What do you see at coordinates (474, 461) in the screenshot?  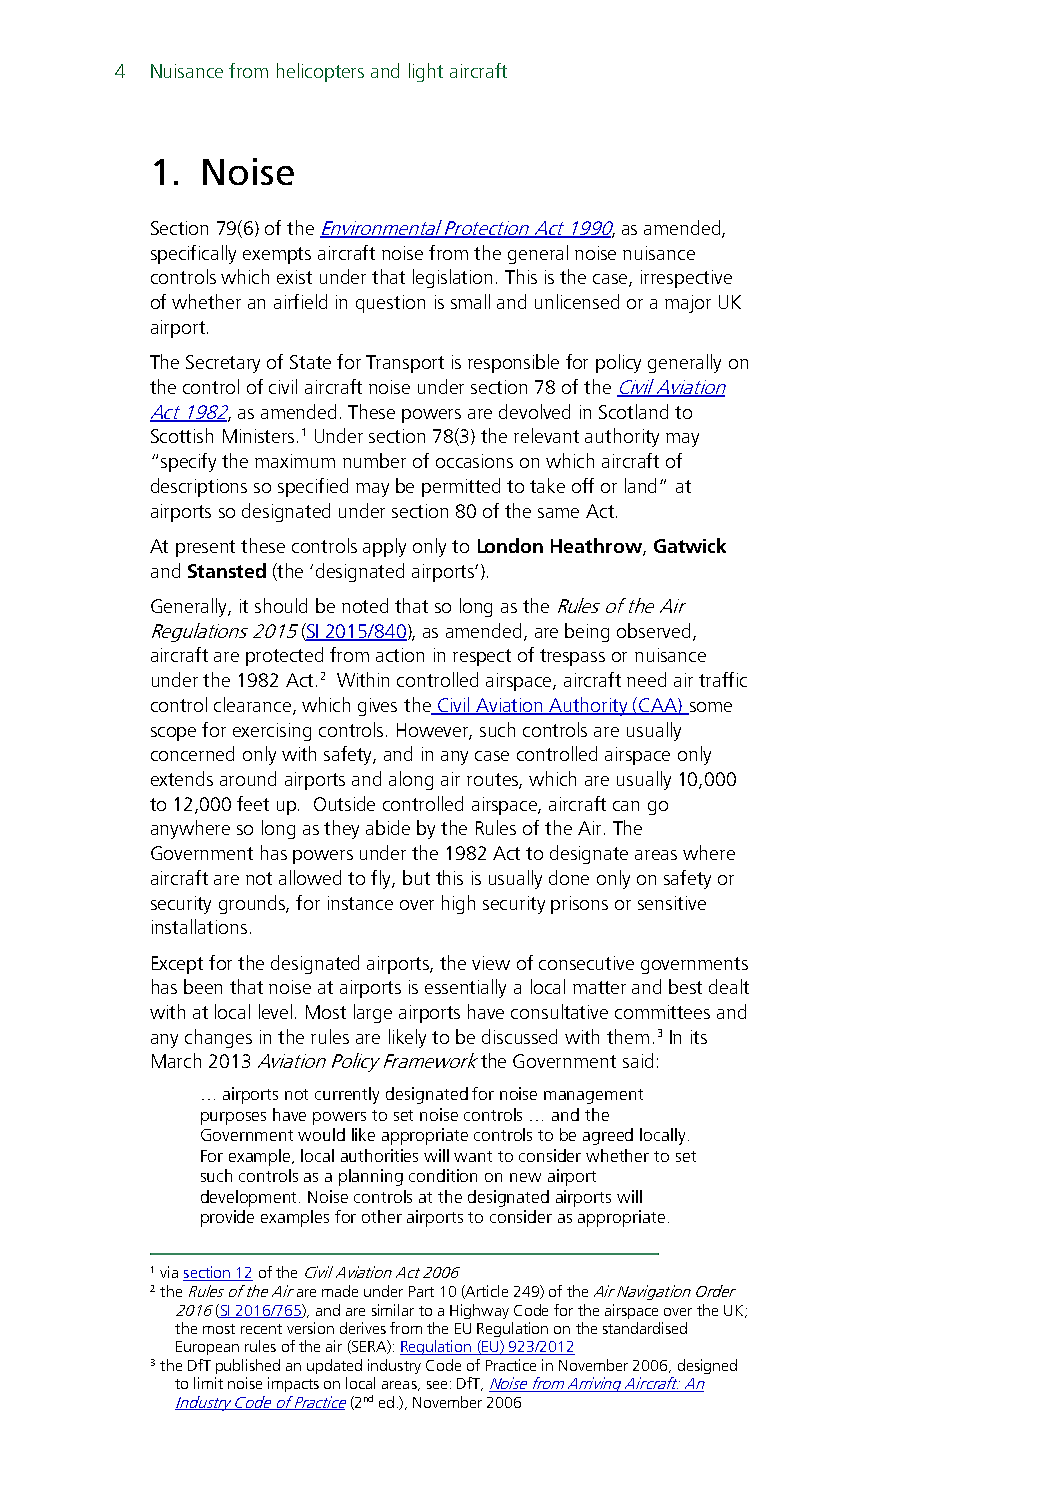 I see `occasions` at bounding box center [474, 461].
